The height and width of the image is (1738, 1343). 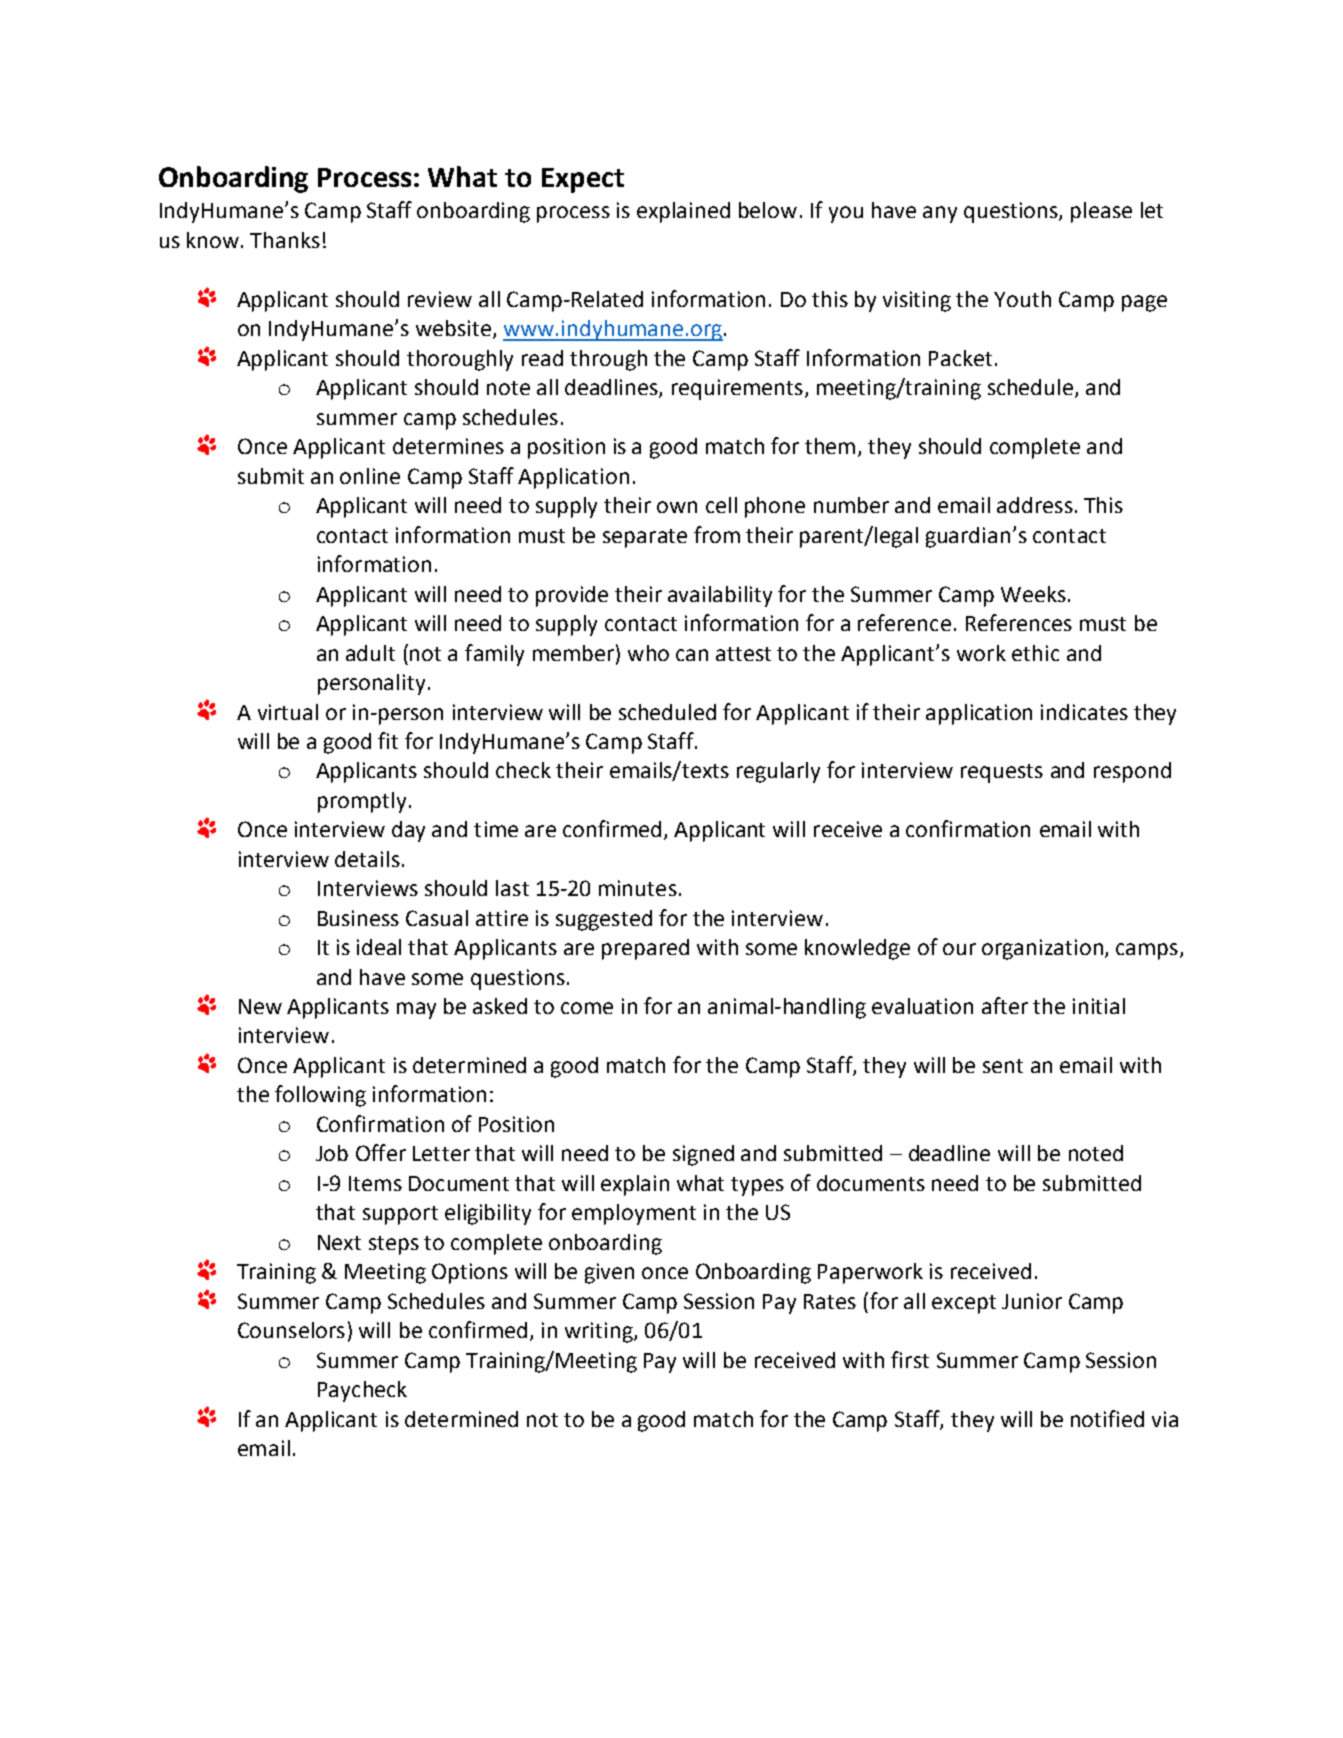 What do you see at coordinates (362, 802) in the image?
I see `promptly` at bounding box center [362, 802].
